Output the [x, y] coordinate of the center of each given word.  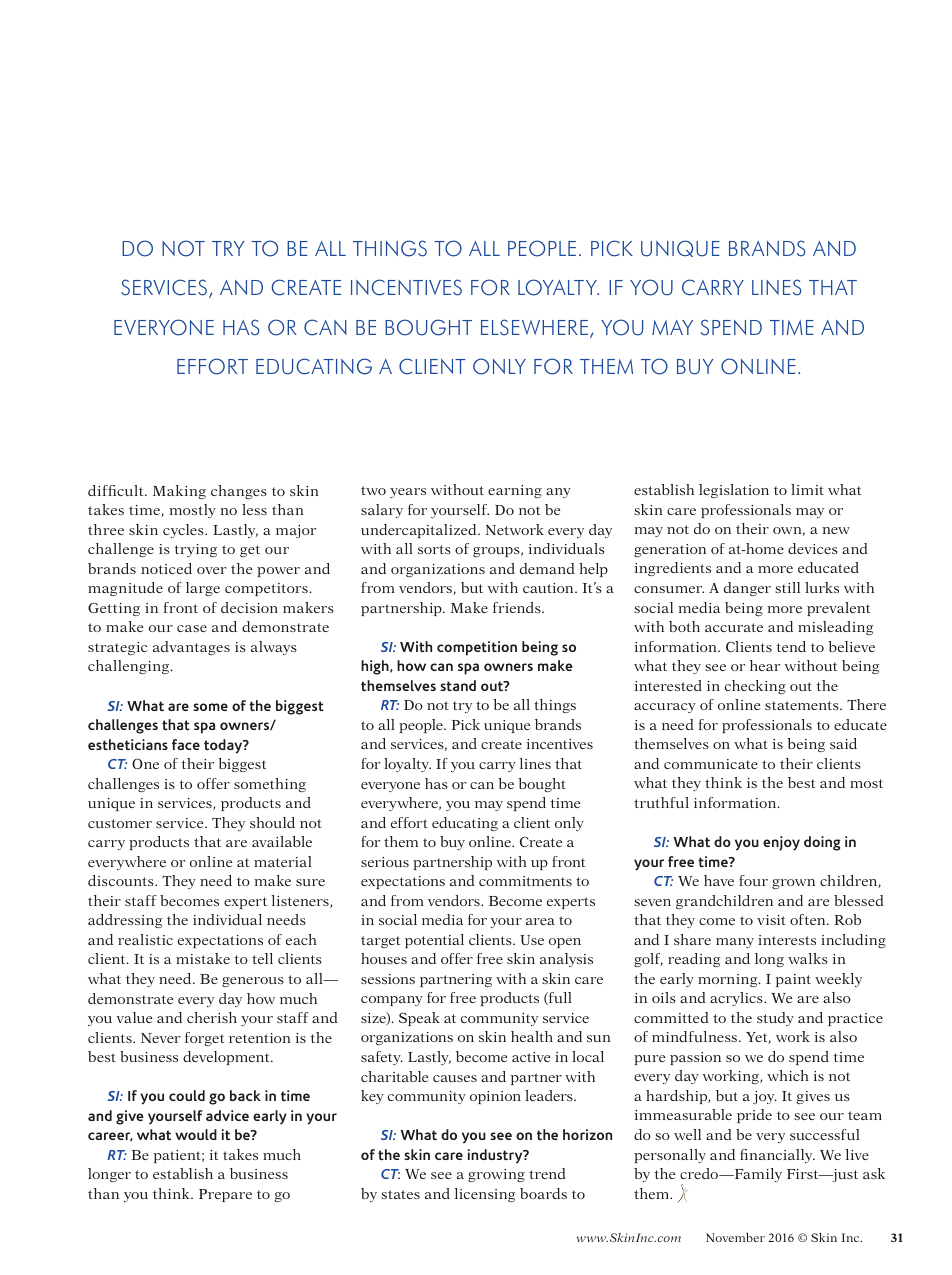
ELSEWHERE [534, 327]
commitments [525, 881]
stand [458, 686]
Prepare [225, 1195]
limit [807, 489]
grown [793, 884]
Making [179, 492]
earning [515, 491]
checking [755, 687]
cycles [184, 531]
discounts [122, 880]
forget [204, 1039]
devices [813, 548]
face [186, 744]
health [532, 1036]
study [775, 1019]
